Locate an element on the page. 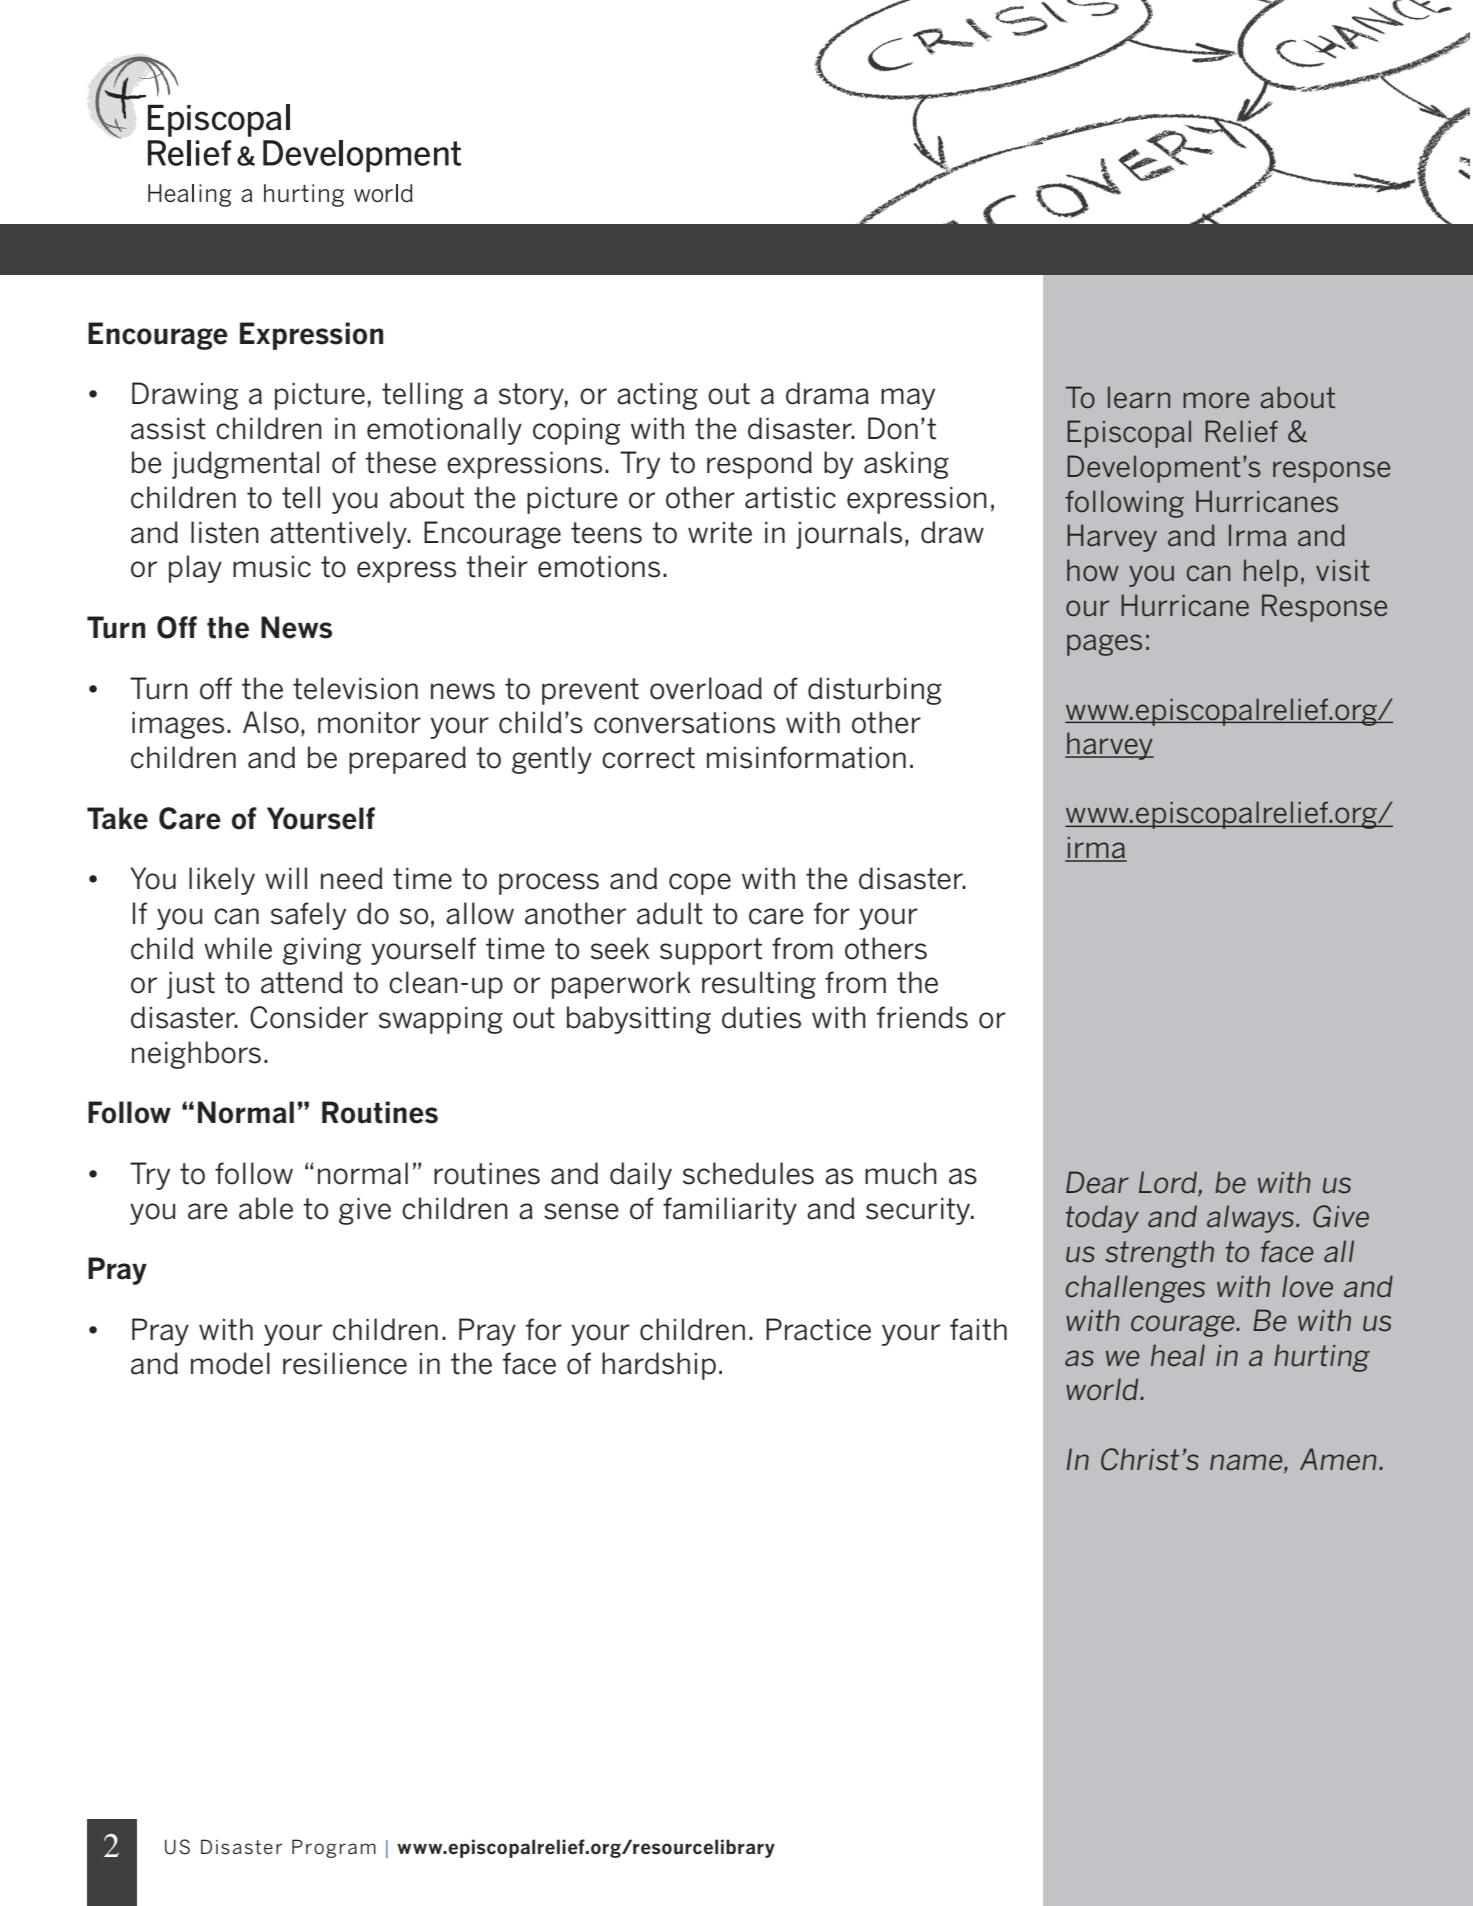  Program is located at coordinates (334, 1848).
